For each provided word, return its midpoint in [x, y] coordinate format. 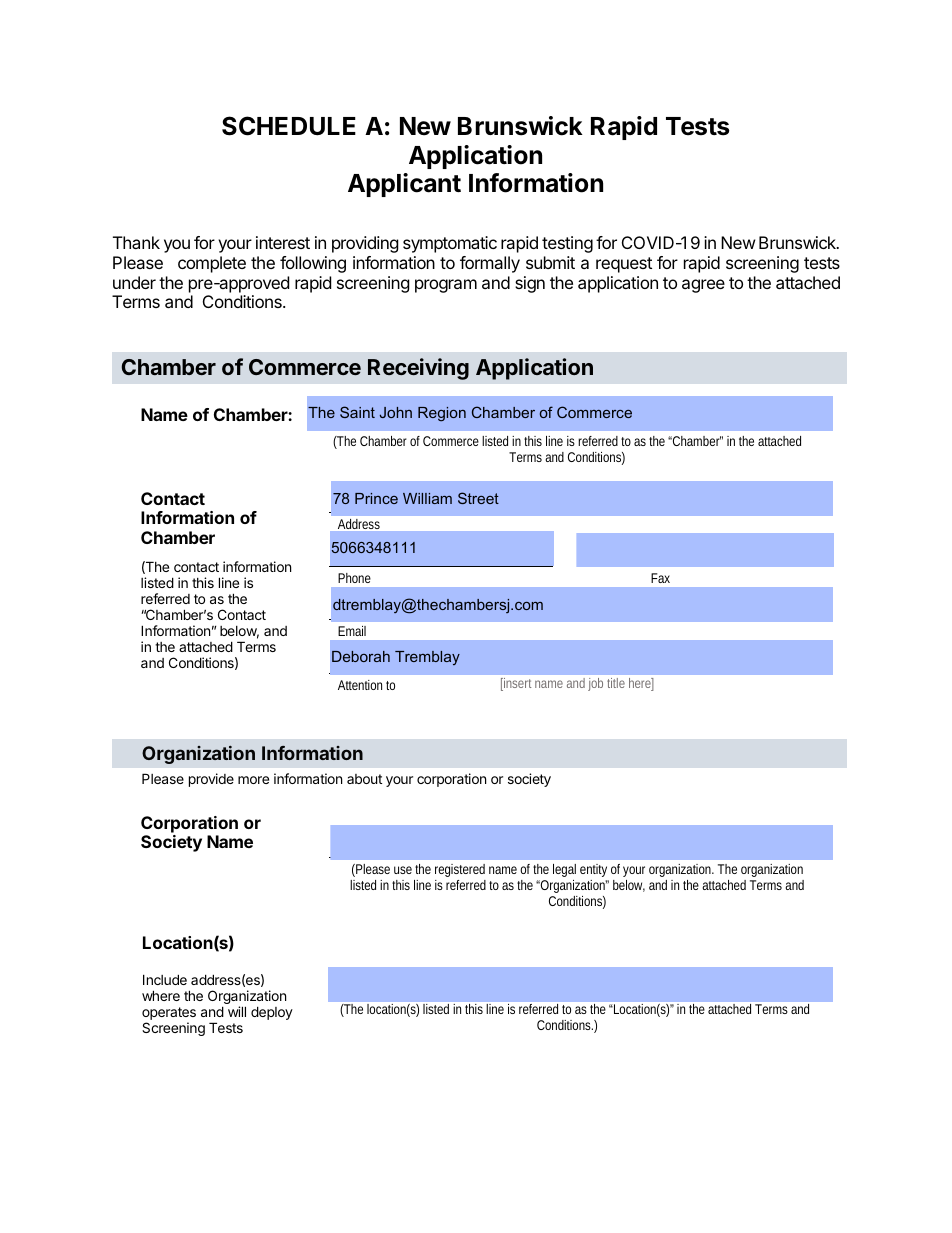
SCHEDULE [289, 126]
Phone [354, 578]
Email [352, 631]
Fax [660, 578]
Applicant [404, 185]
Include [165, 979]
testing [567, 244]
